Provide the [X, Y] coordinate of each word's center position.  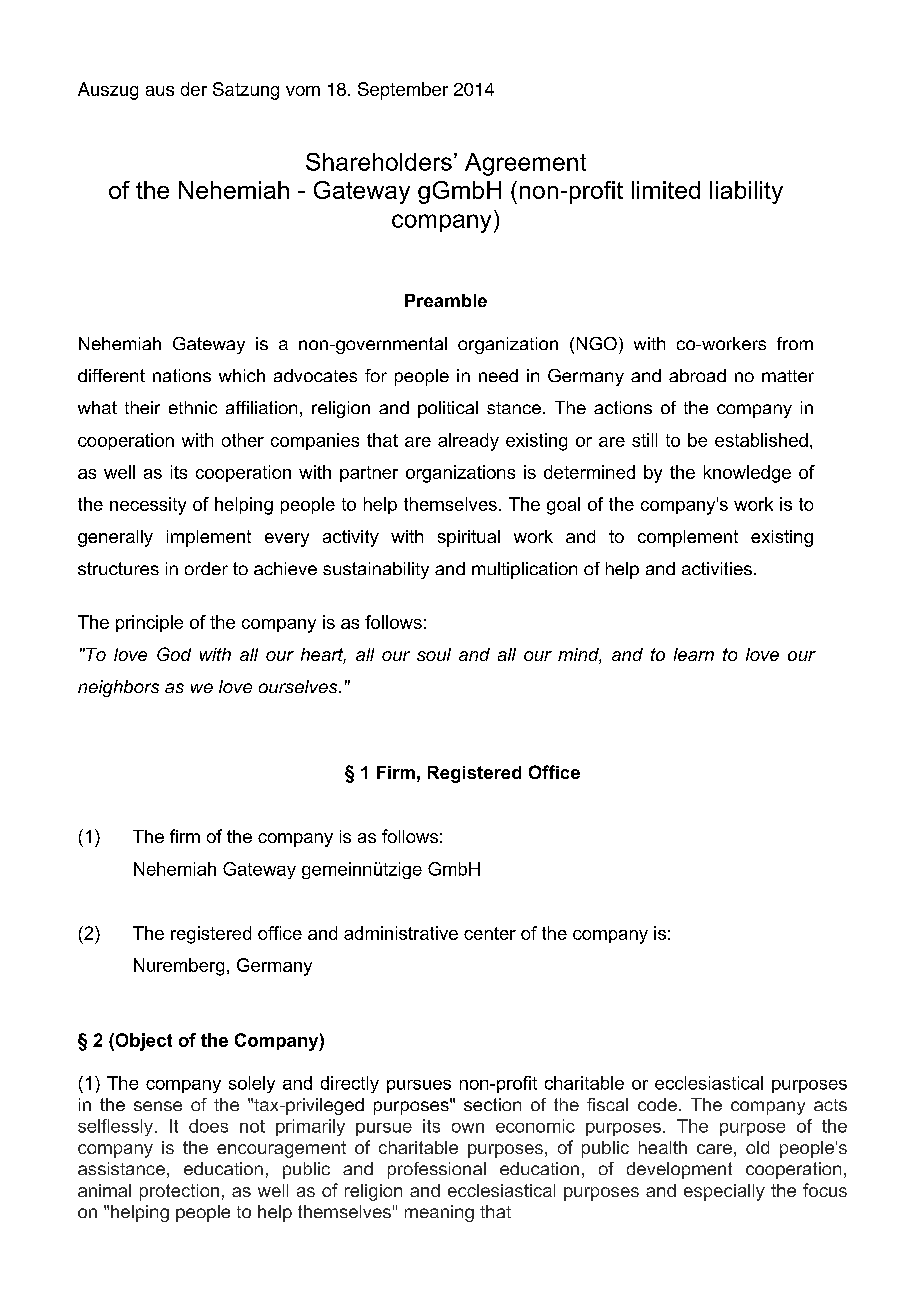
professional [437, 1170]
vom [303, 91]
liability [746, 192]
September [403, 91]
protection [179, 1192]
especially [724, 1192]
